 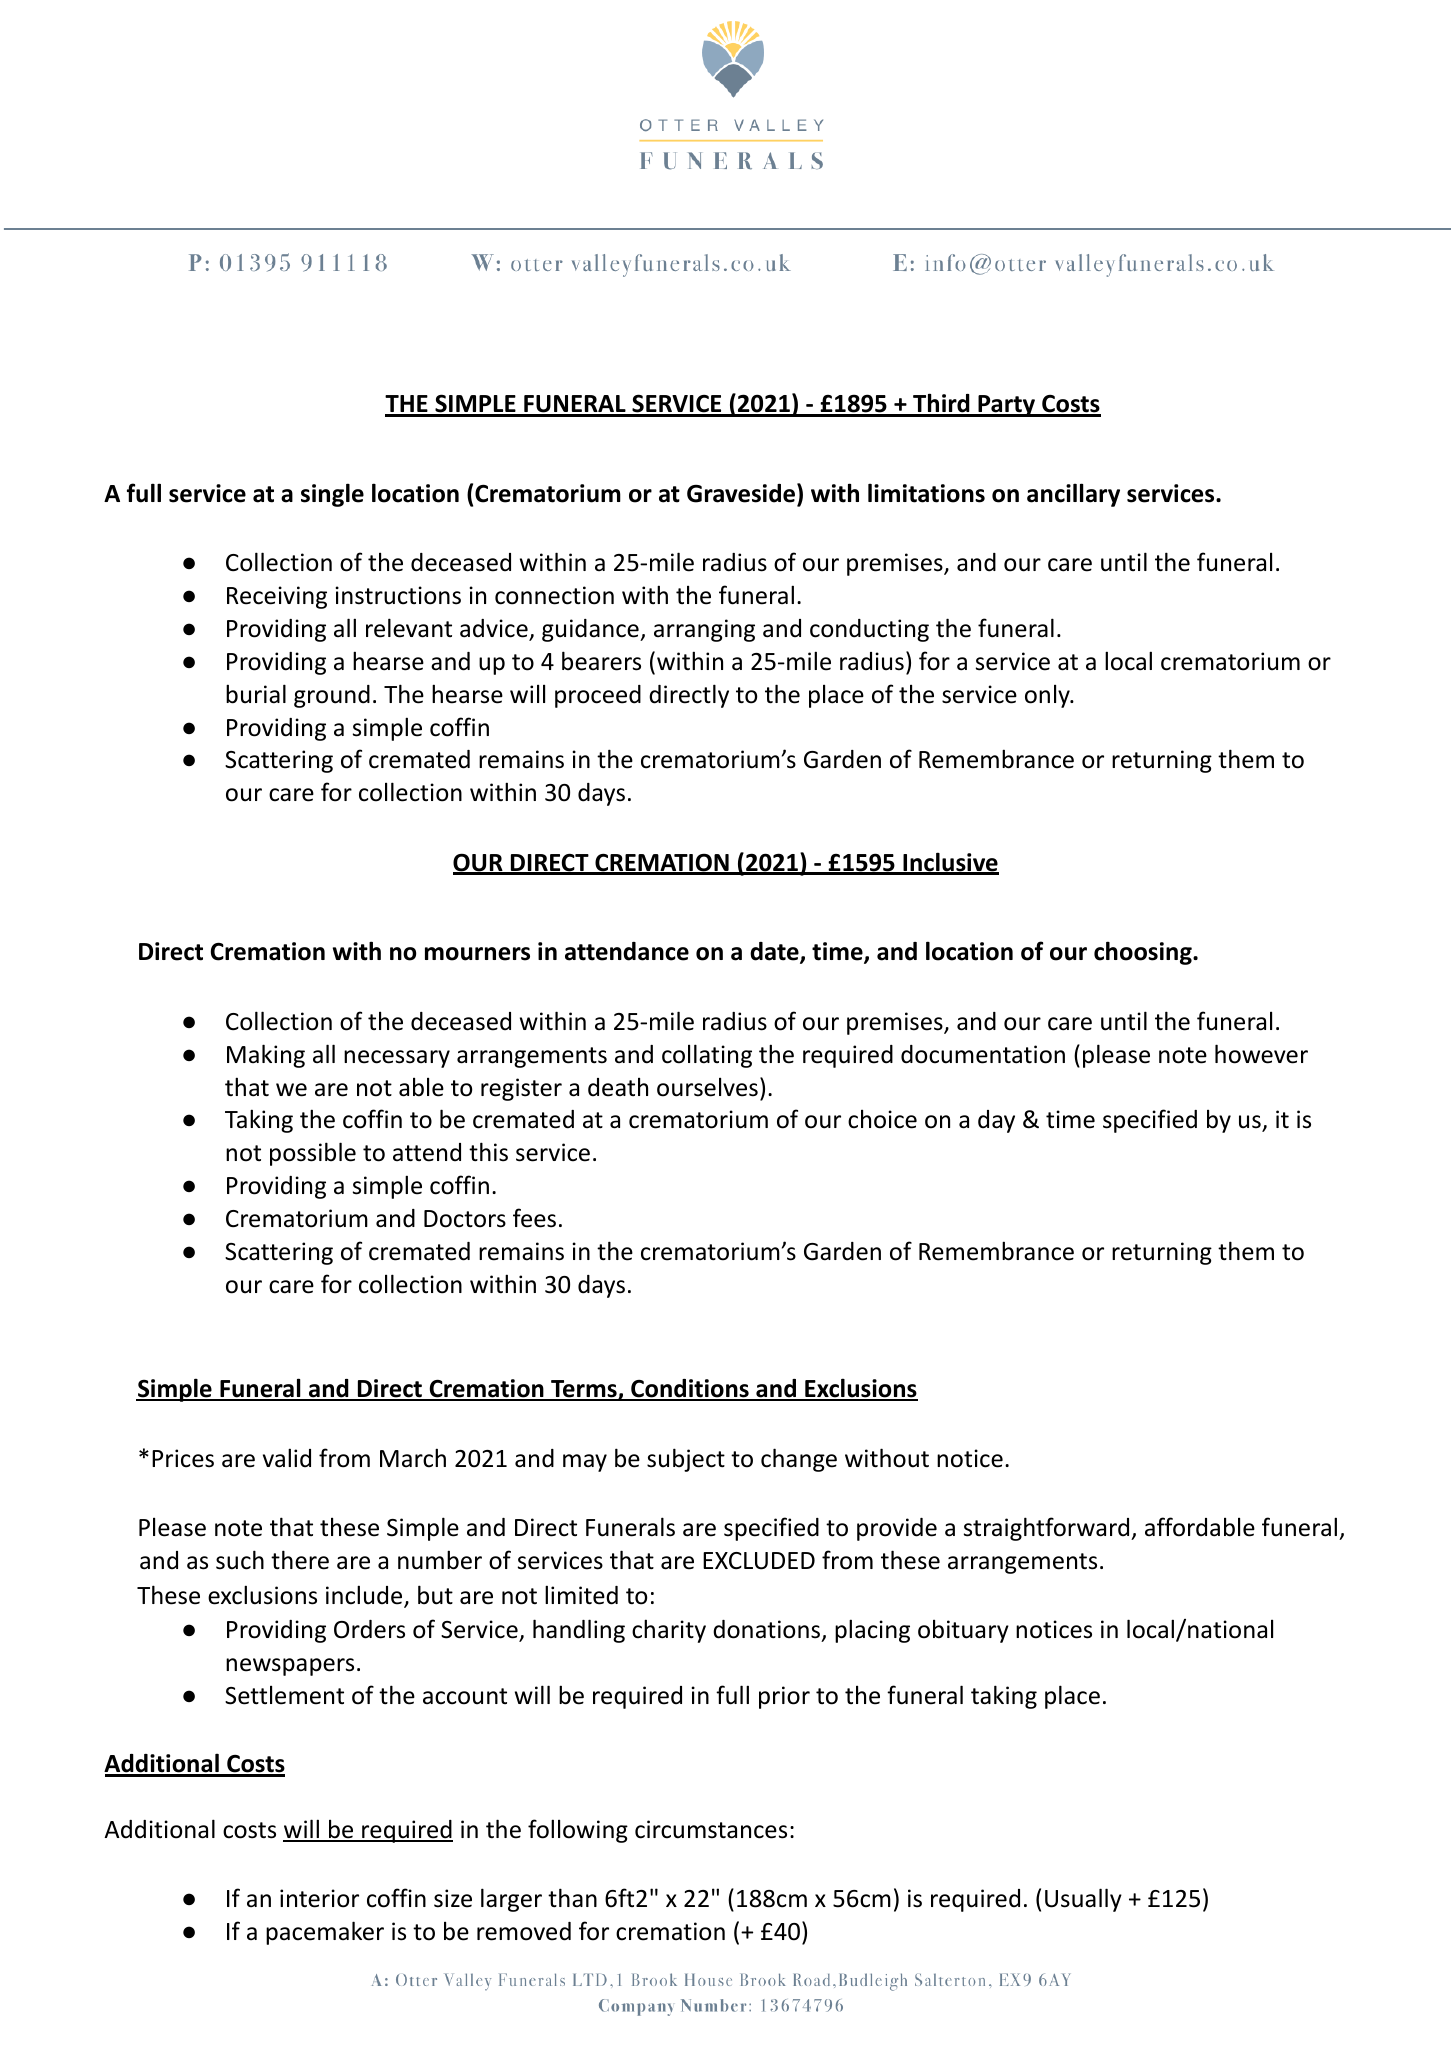 What do you see at coordinates (598, 696) in the screenshot?
I see `proceed` at bounding box center [598, 696].
